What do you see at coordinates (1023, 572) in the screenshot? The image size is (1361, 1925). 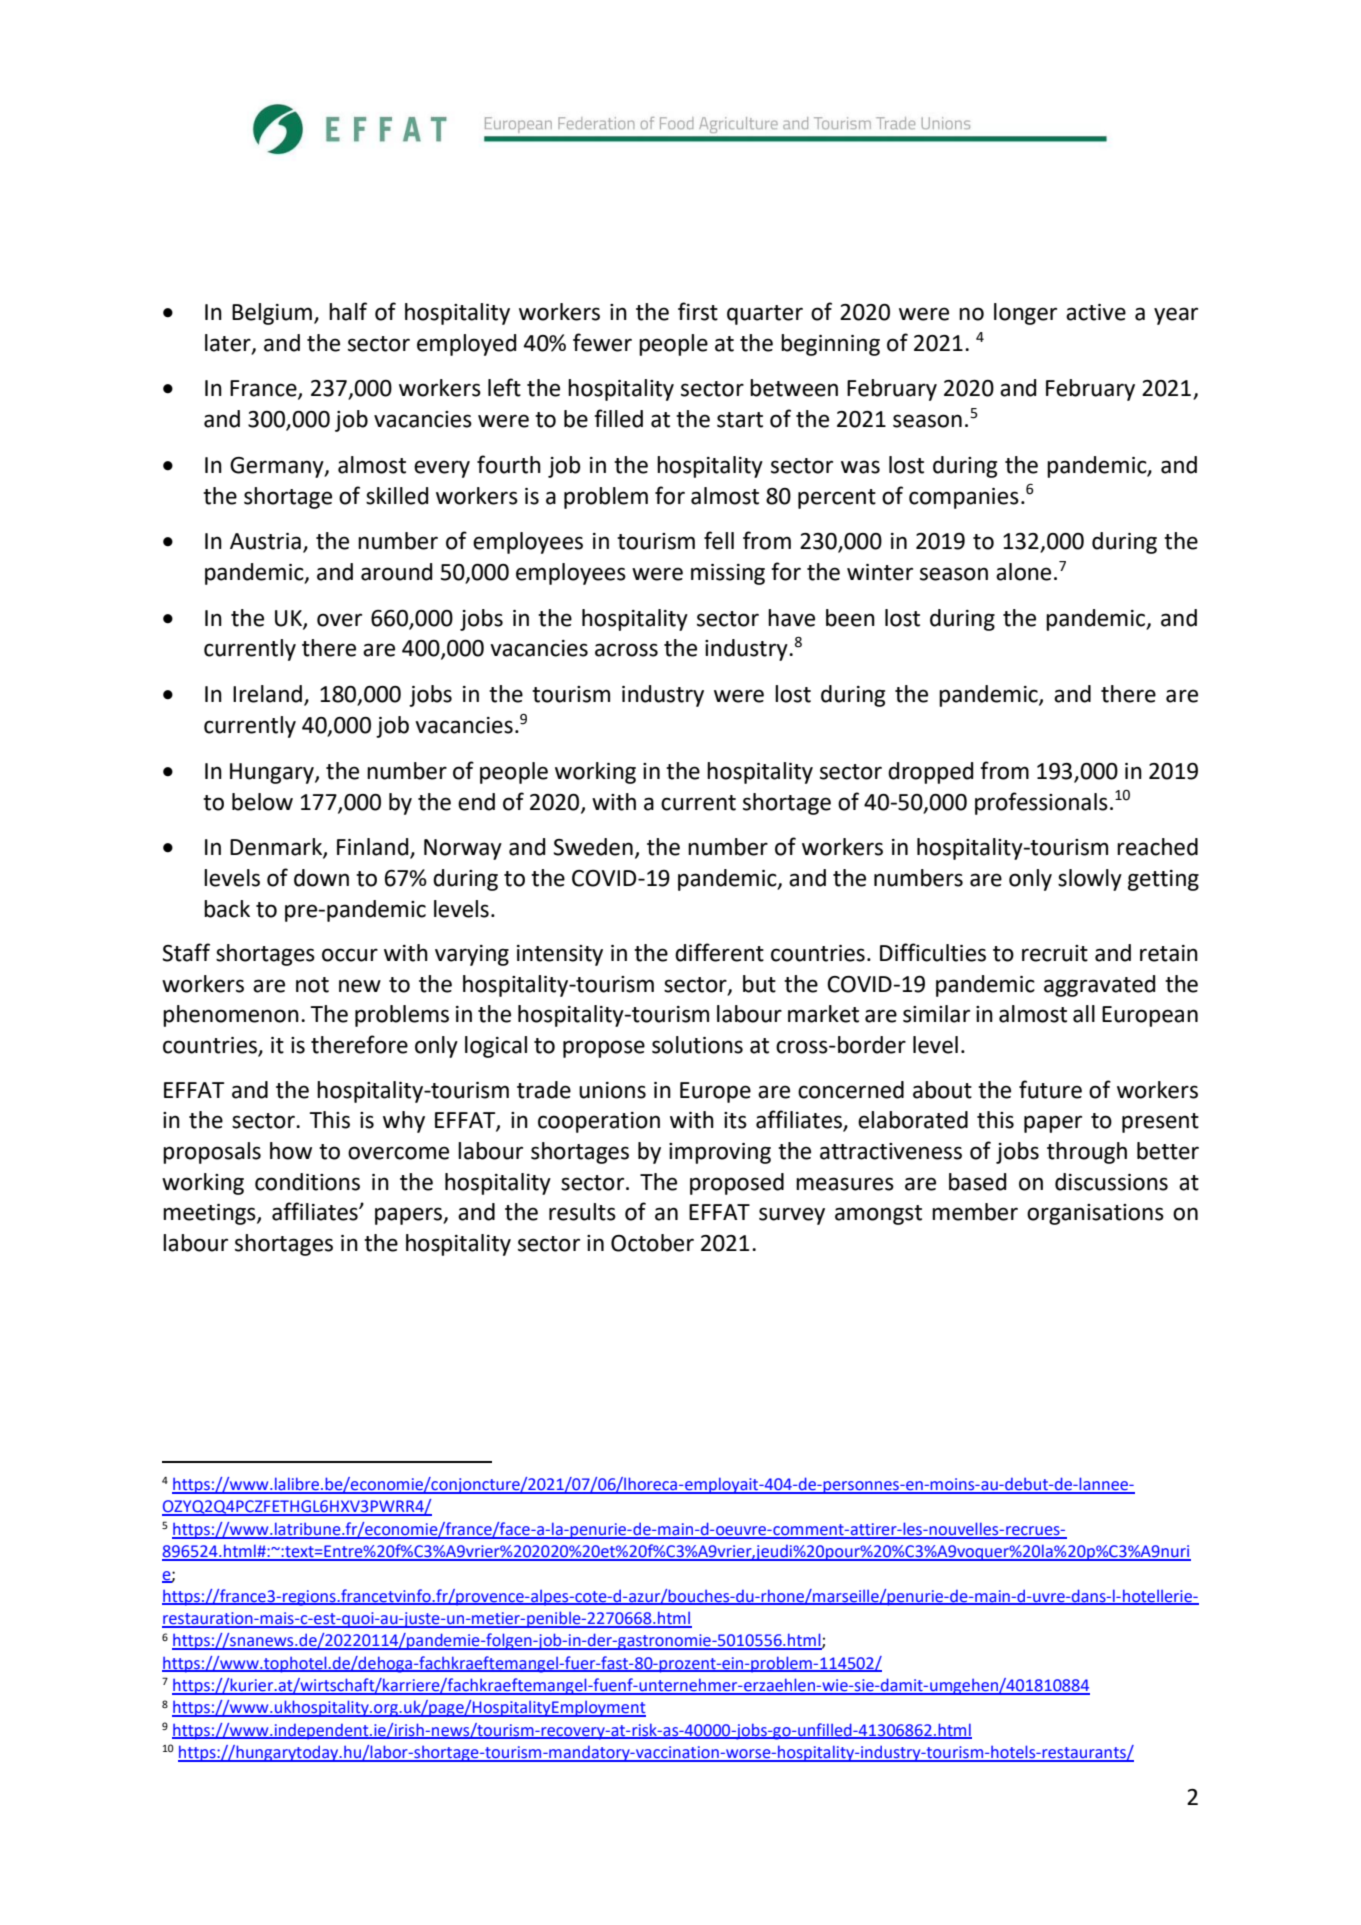 I see `alone` at bounding box center [1023, 572].
